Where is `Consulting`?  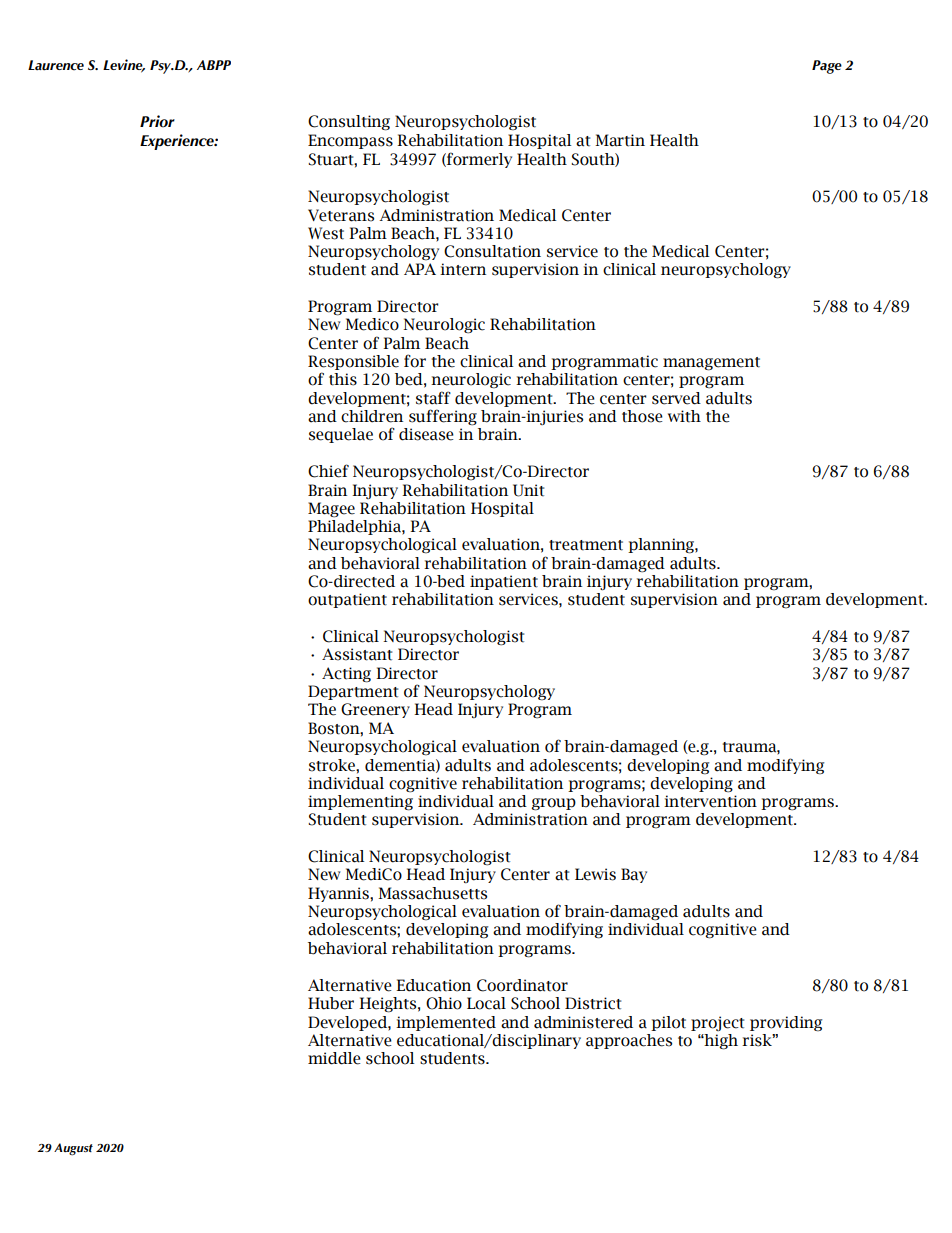 Consulting is located at coordinates (349, 123).
